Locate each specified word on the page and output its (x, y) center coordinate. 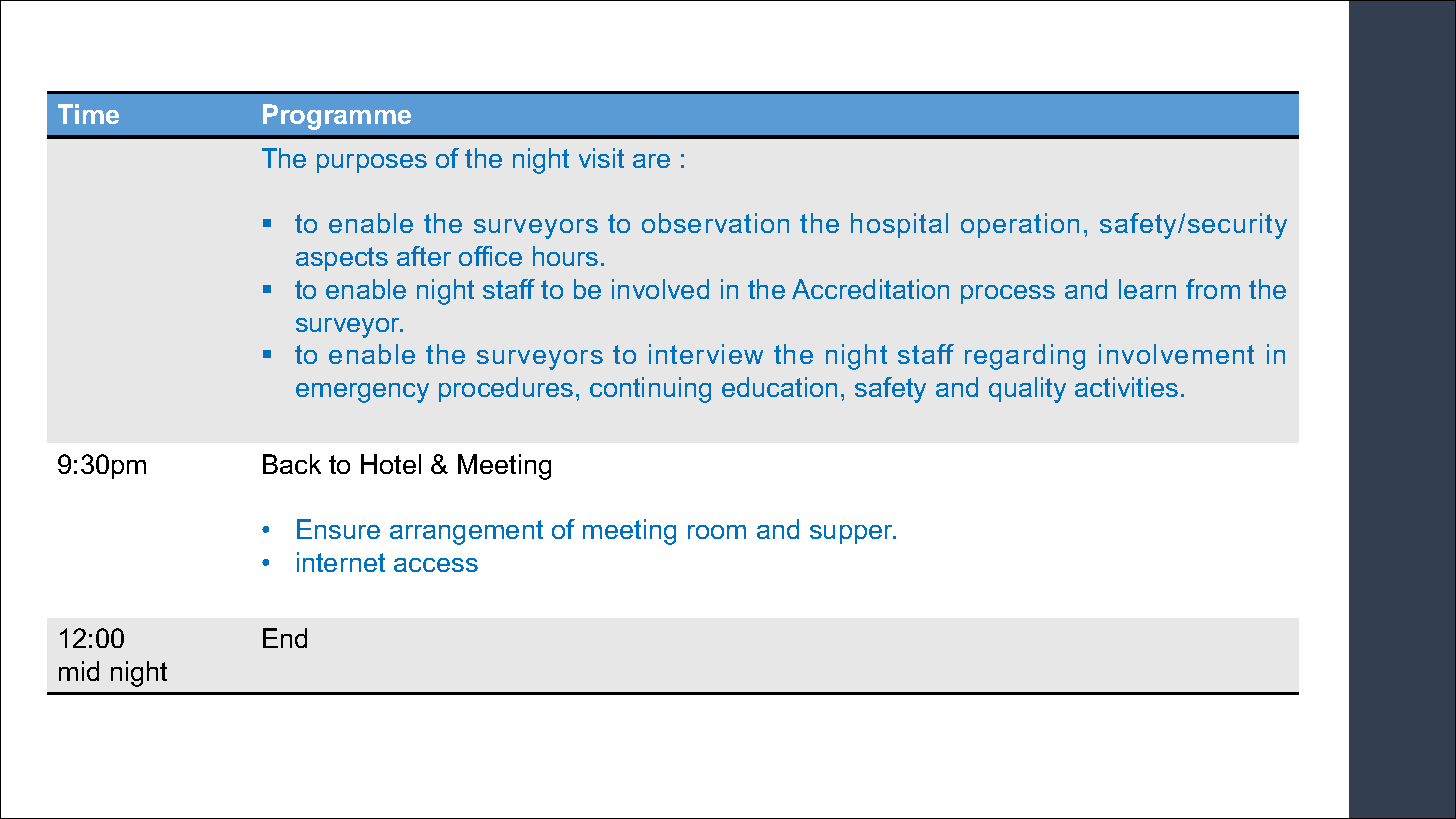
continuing (650, 390)
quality (1027, 390)
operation (1020, 225)
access (436, 565)
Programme (337, 117)
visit (601, 158)
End (285, 638)
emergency (362, 393)
